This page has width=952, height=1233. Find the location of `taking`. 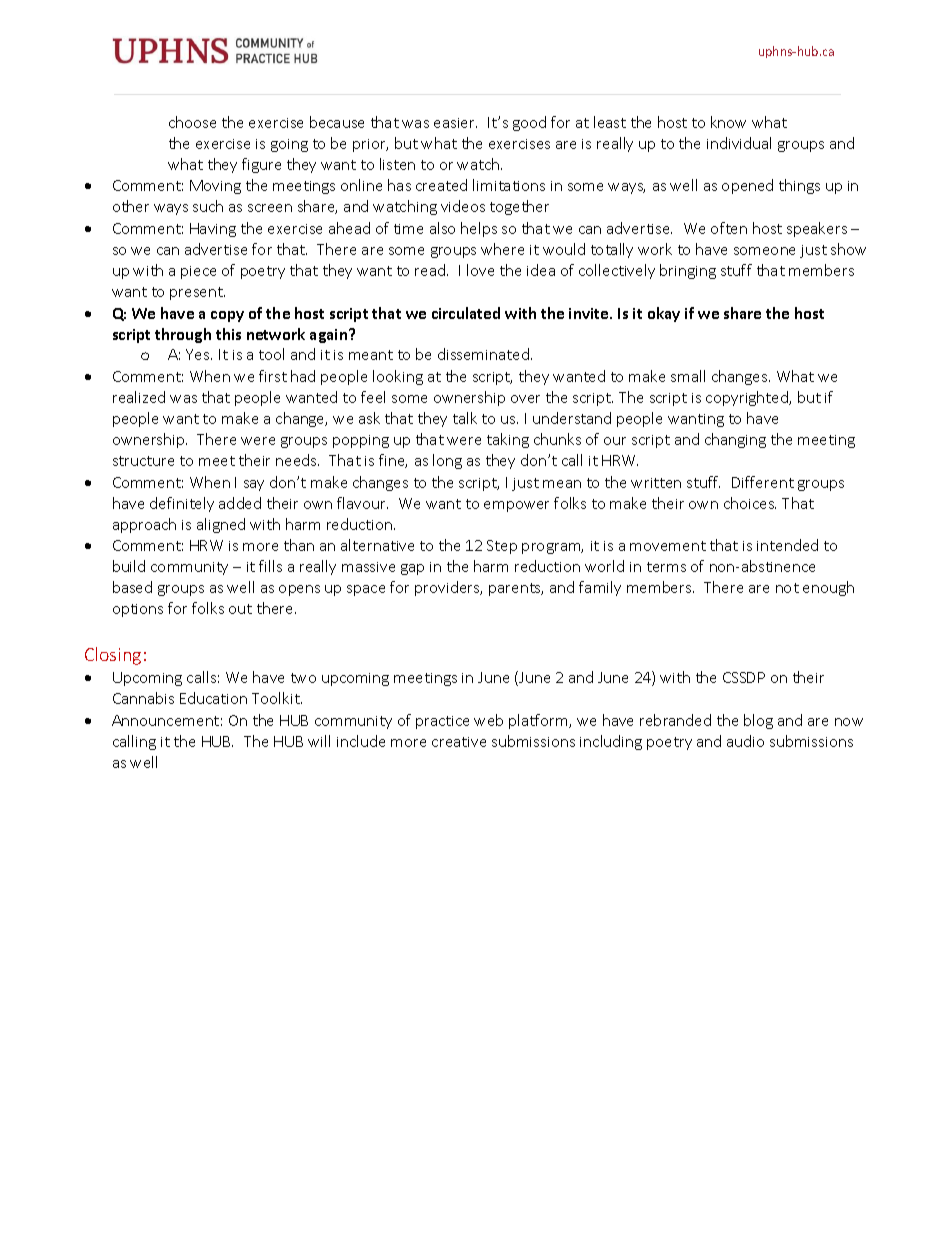

taking is located at coordinates (508, 440).
